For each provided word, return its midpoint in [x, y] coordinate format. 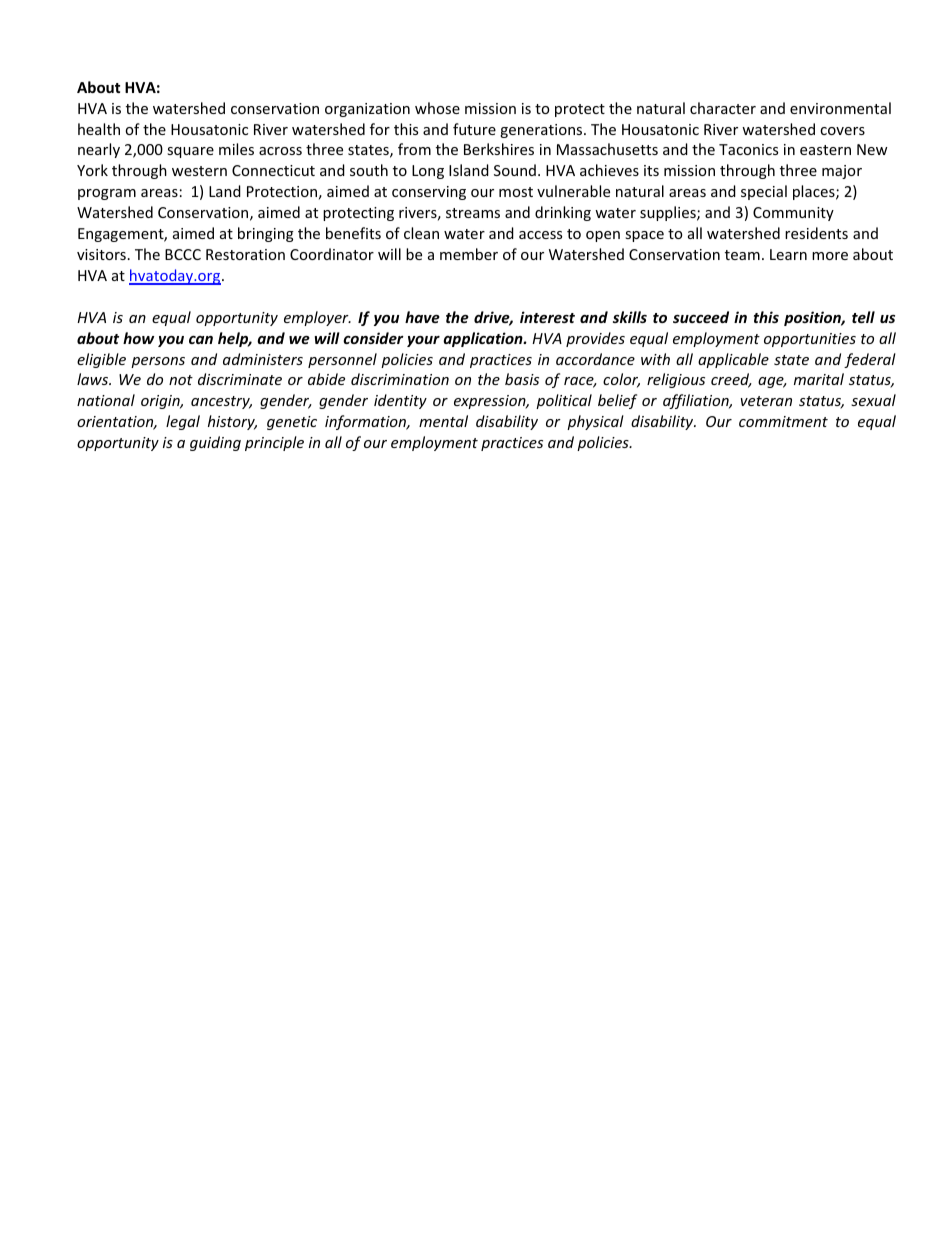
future [474, 129]
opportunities [810, 340]
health [99, 129]
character [723, 108]
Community [793, 214]
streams [473, 213]
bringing [266, 234]
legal [183, 422]
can [201, 340]
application [484, 339]
